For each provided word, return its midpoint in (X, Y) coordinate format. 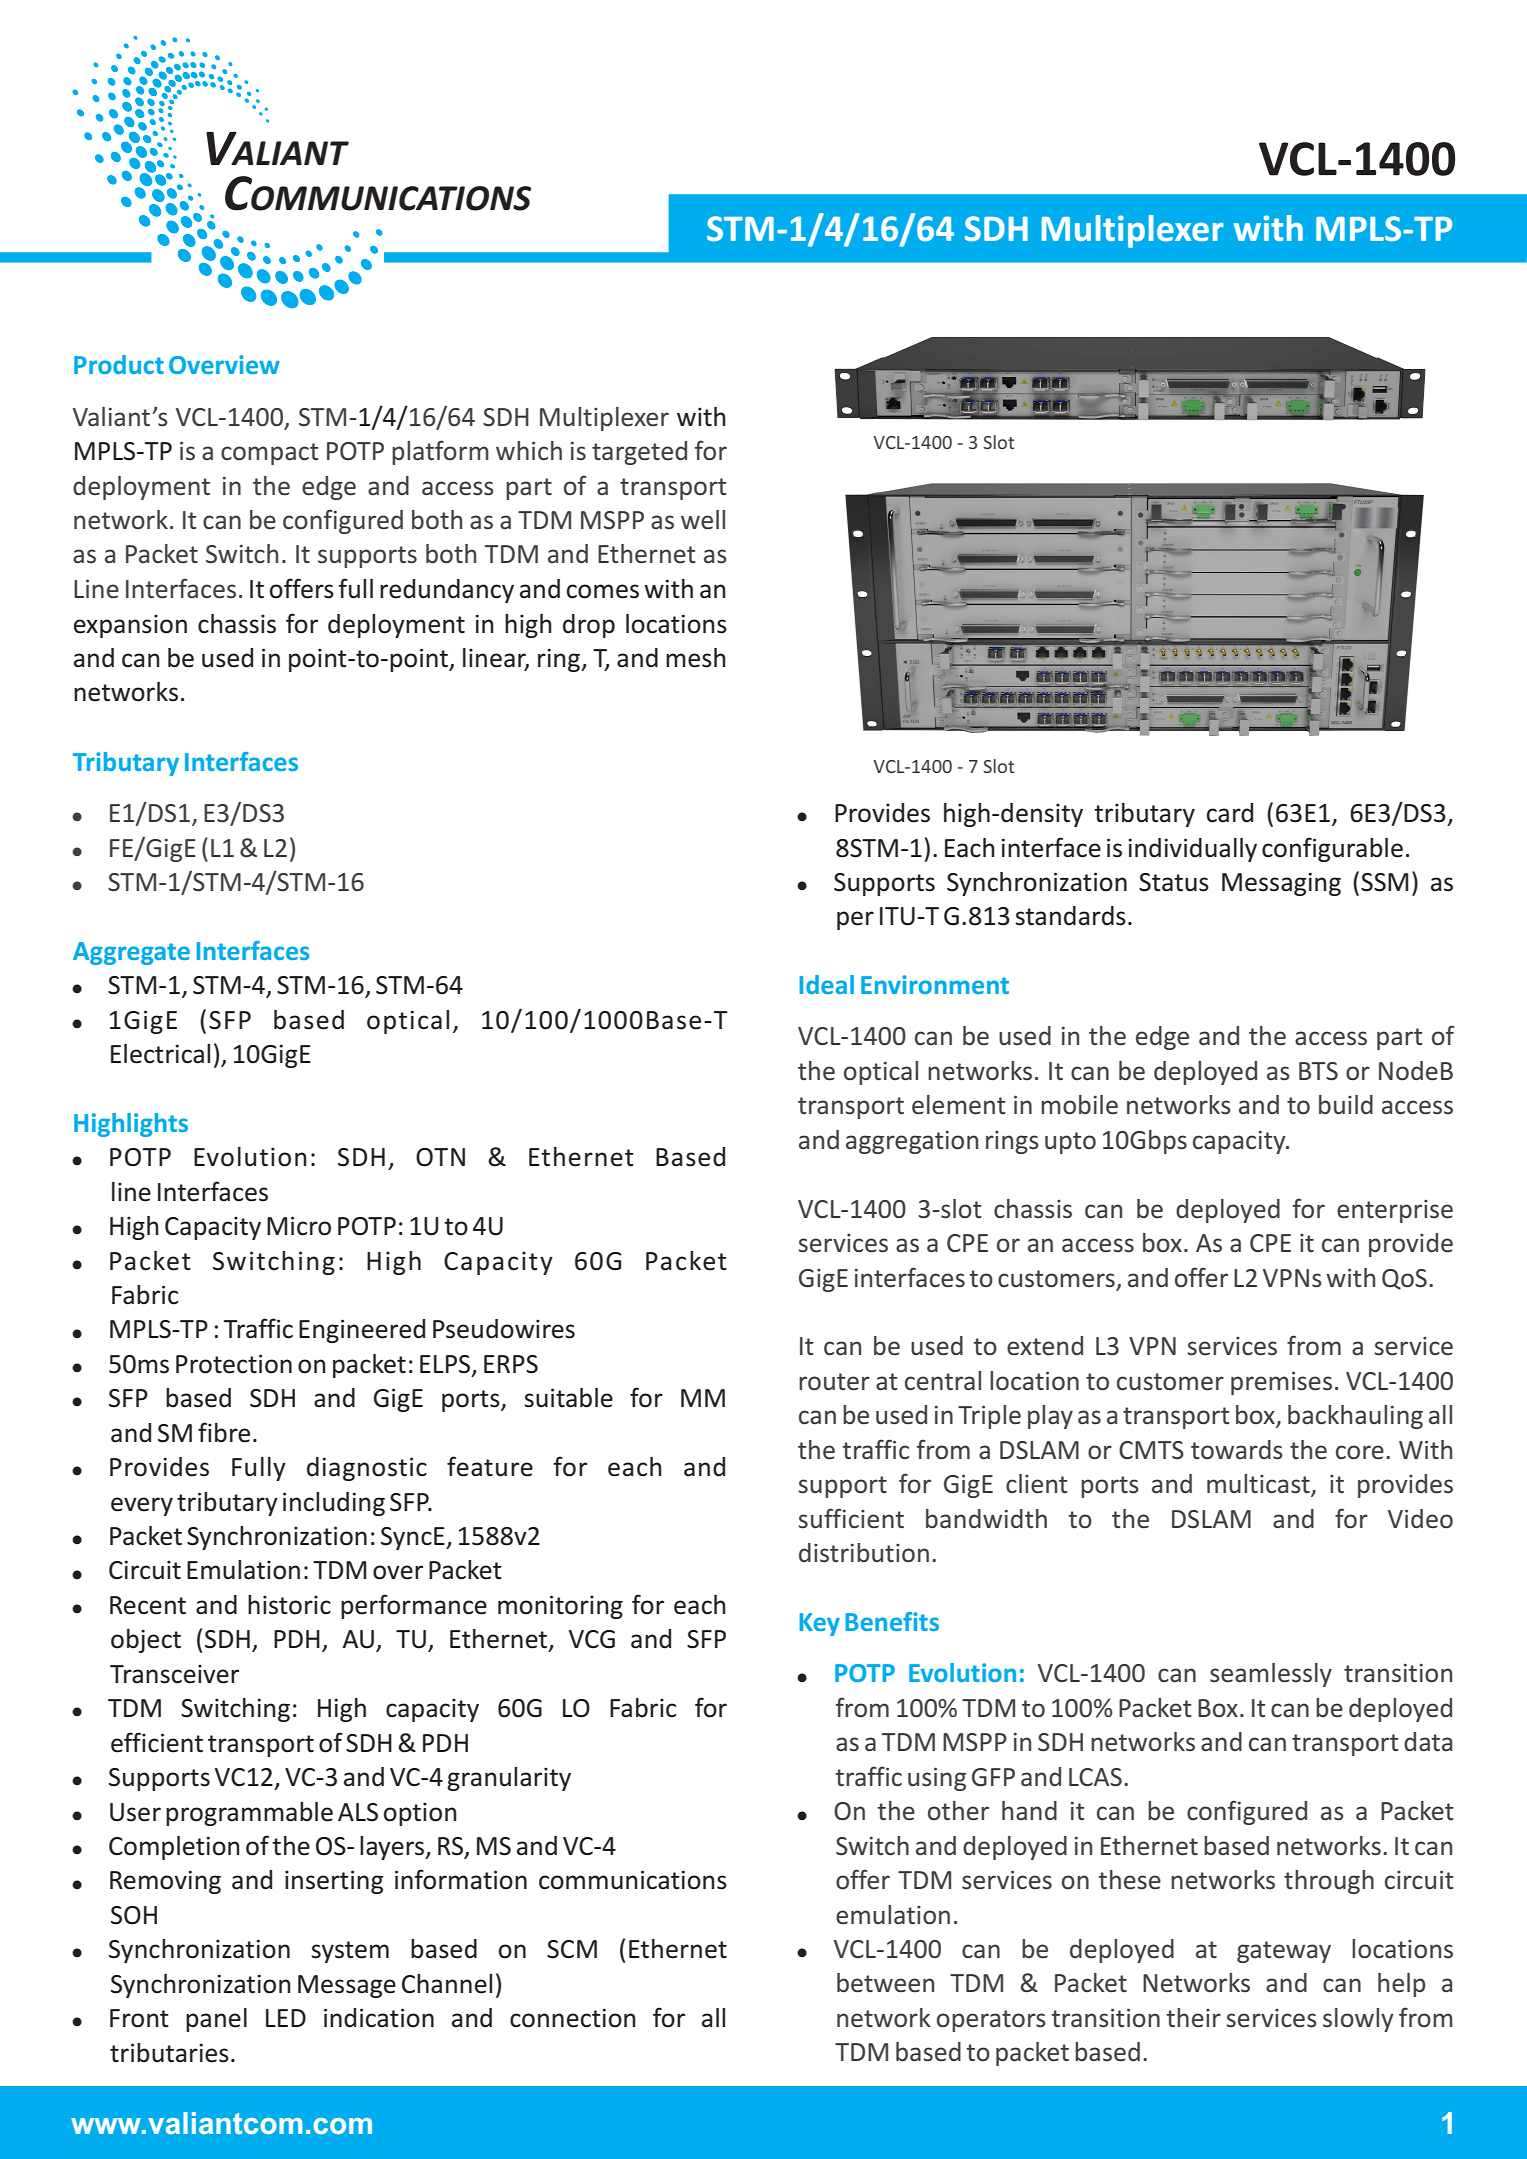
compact (270, 454)
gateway (1284, 1952)
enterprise (1395, 1211)
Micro (299, 1226)
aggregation (912, 1142)
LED (286, 2018)
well (703, 519)
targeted (639, 453)
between (885, 1983)
